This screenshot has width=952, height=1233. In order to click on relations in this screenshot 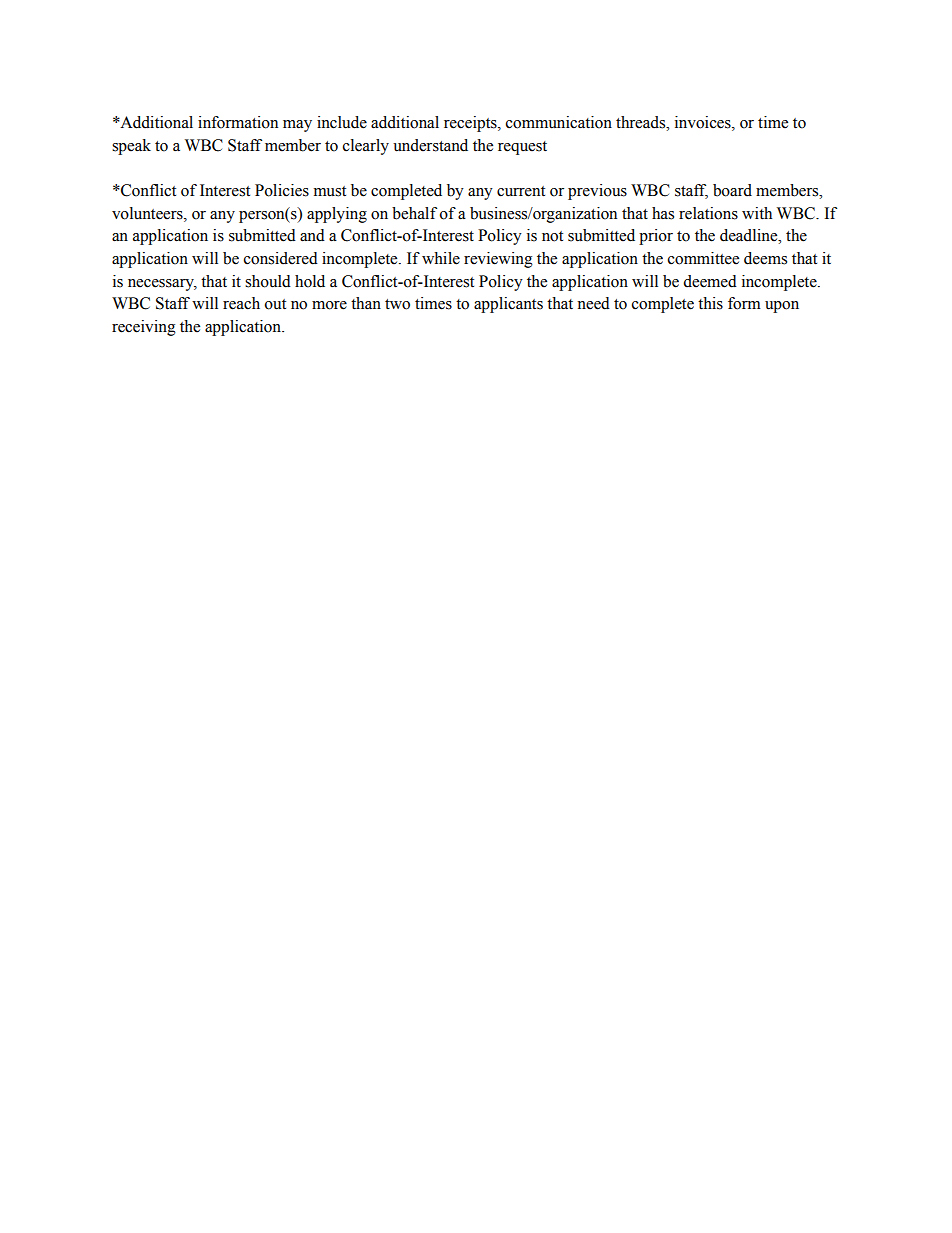, I will do `click(708, 213)`.
